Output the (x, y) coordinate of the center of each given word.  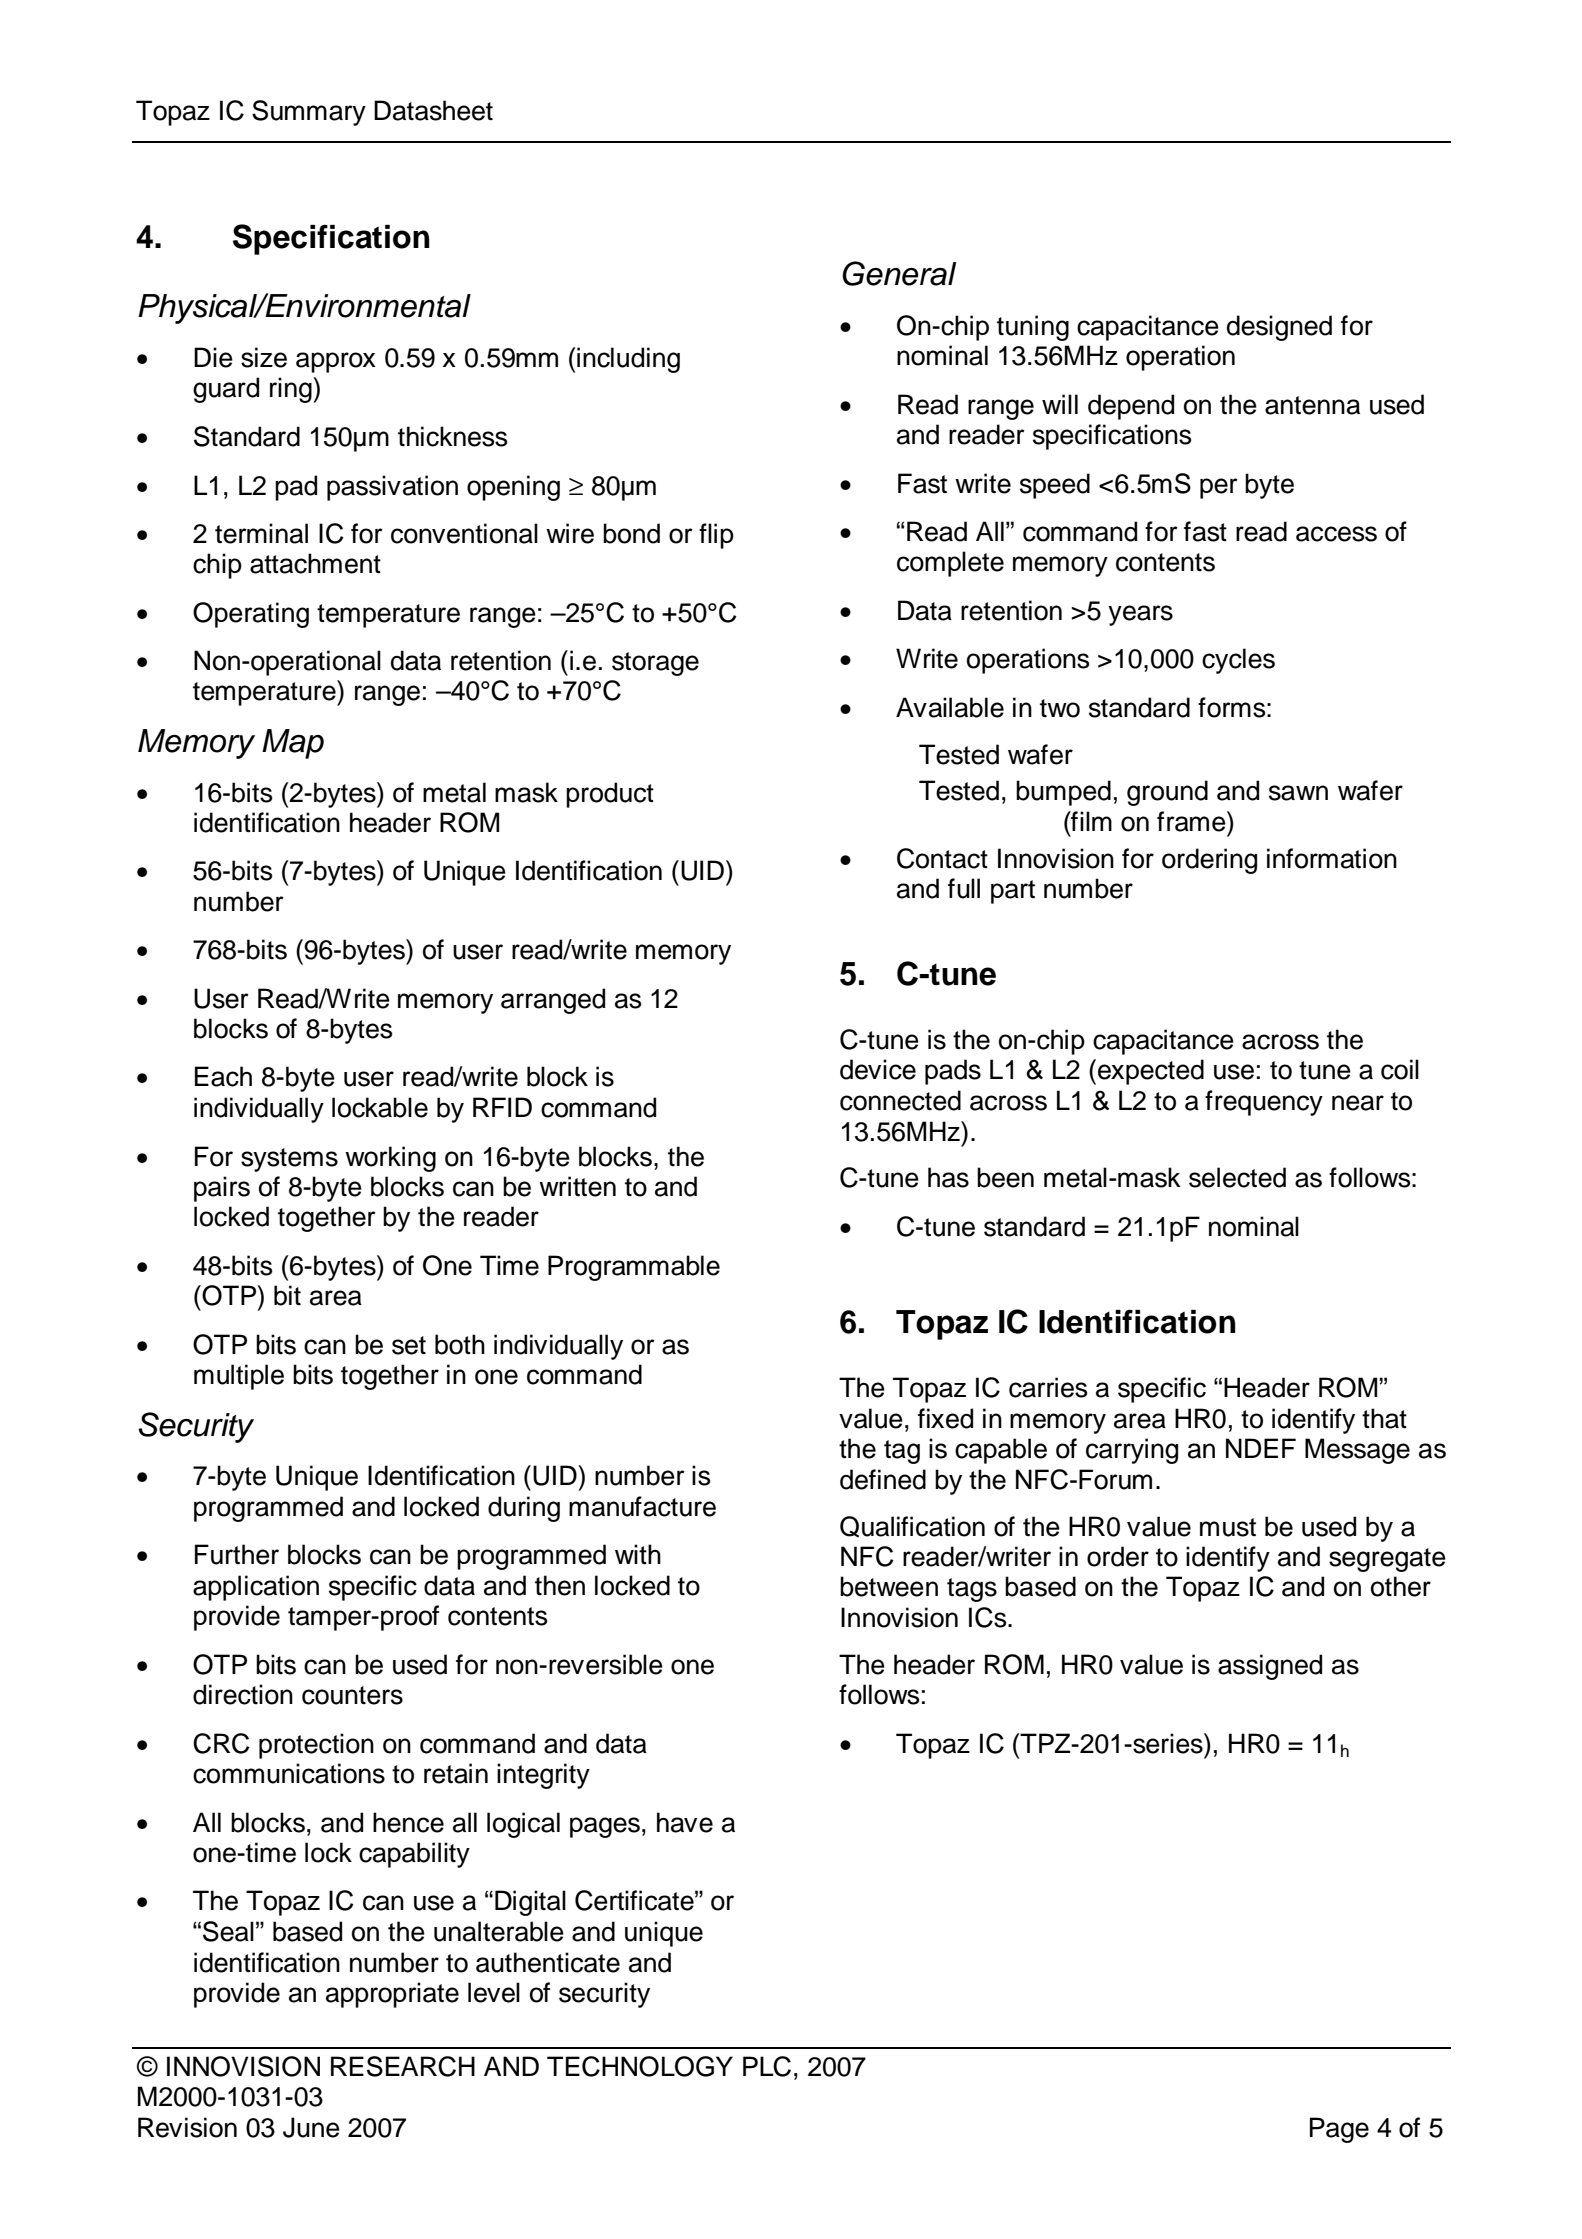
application (256, 1588)
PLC (767, 2066)
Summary (309, 113)
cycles (1238, 661)
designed (1279, 328)
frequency (1264, 1103)
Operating (251, 615)
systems (289, 1160)
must (1228, 1527)
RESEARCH (403, 2066)
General (899, 273)
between (889, 1586)
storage (655, 664)
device (878, 1069)
